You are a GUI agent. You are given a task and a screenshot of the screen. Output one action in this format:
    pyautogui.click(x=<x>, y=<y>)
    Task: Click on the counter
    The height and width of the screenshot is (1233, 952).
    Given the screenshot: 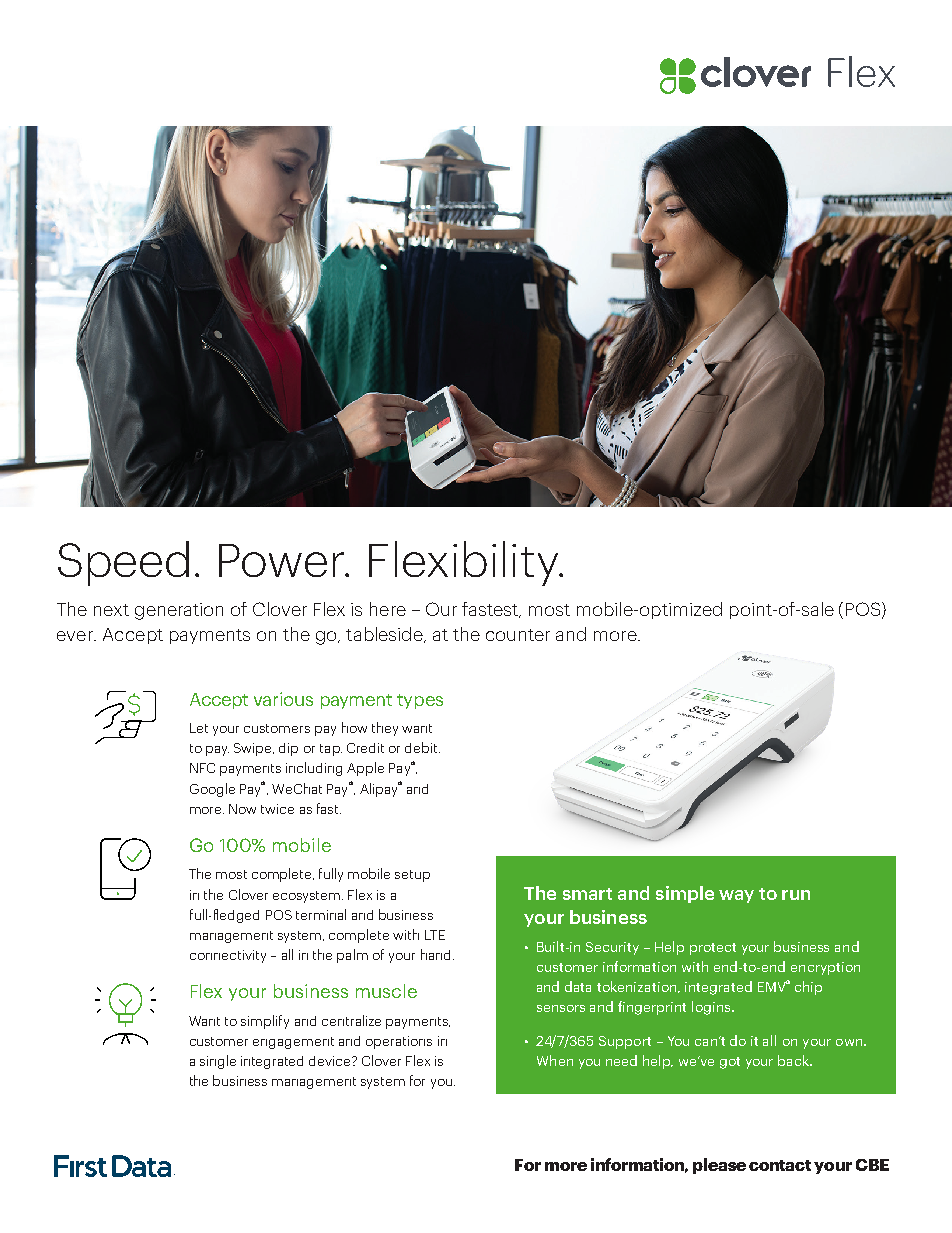 What is the action you would take?
    pyautogui.click(x=518, y=635)
